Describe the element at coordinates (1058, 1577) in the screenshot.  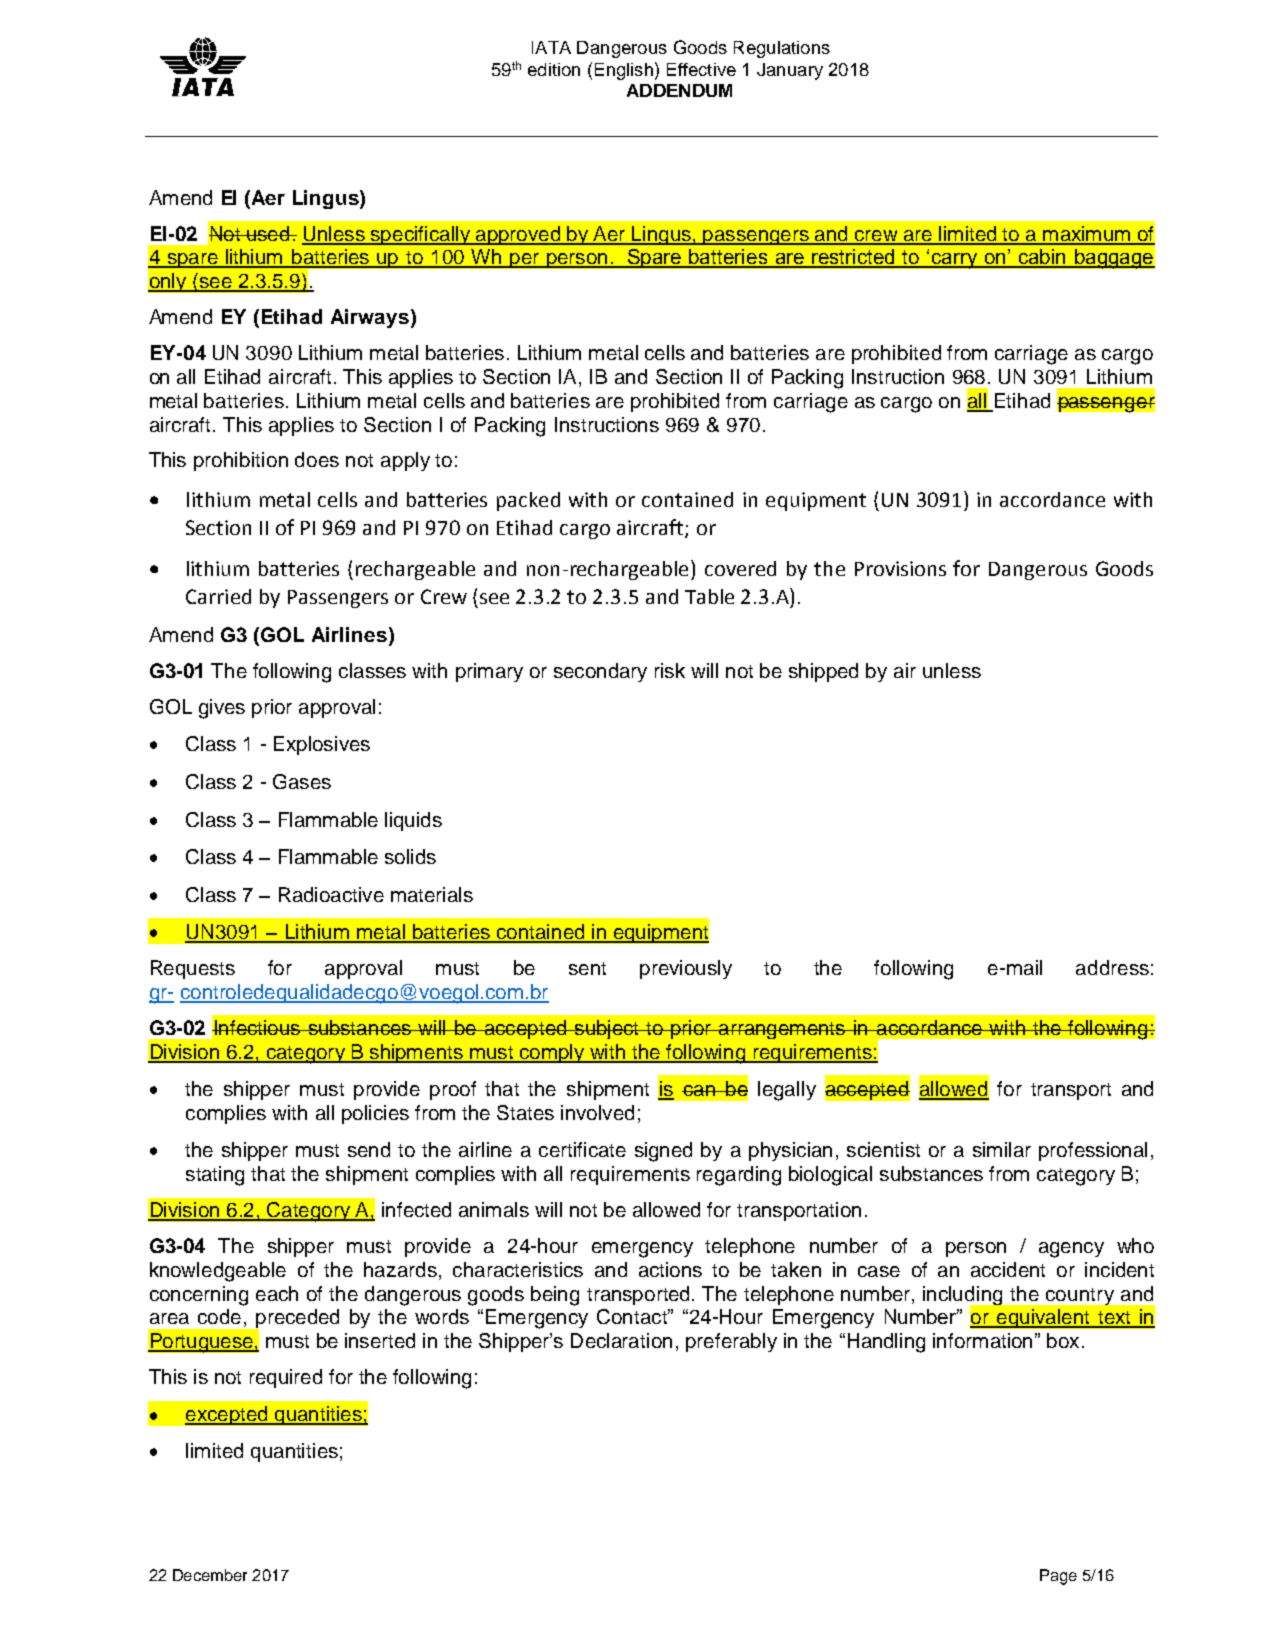
I see `Page` at that location.
